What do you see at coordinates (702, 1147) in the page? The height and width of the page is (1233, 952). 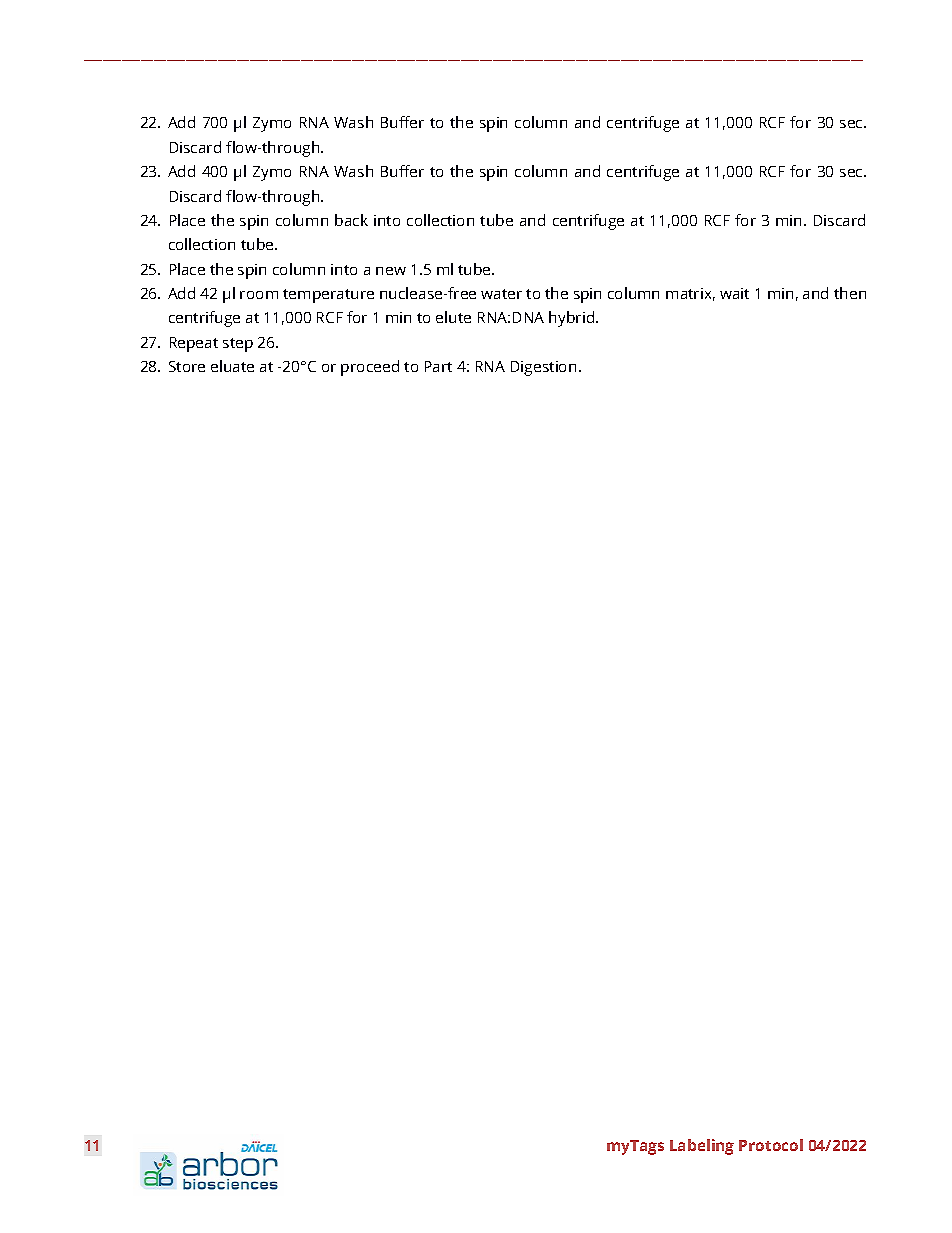 I see `Labeling` at bounding box center [702, 1147].
